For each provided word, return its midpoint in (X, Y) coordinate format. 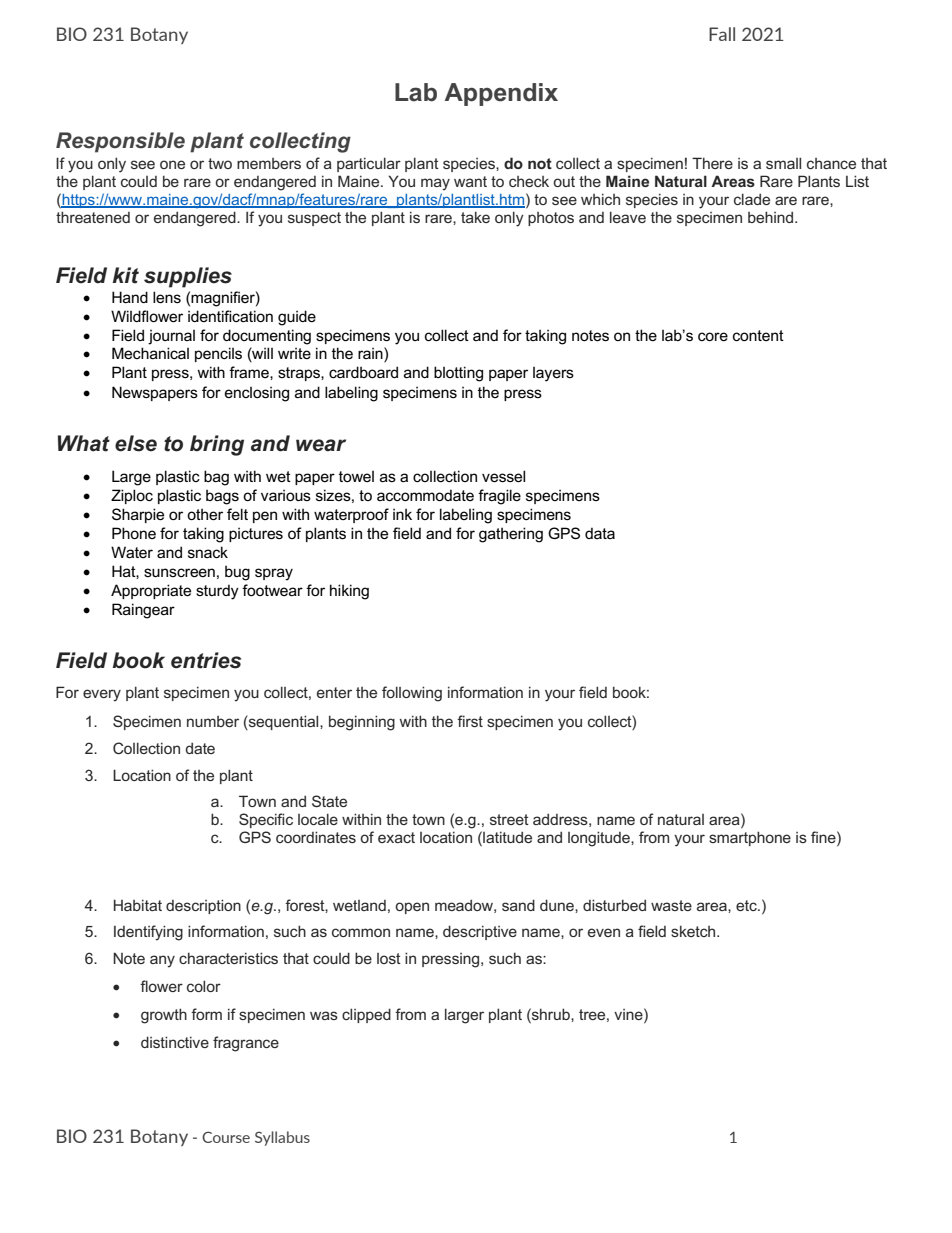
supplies (188, 277)
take (475, 217)
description (203, 906)
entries (206, 660)
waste (671, 905)
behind (772, 217)
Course (226, 1137)
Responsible (120, 142)
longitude (600, 839)
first (470, 721)
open (412, 908)
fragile (499, 497)
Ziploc (132, 496)
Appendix (501, 94)
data (600, 533)
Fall (722, 34)
